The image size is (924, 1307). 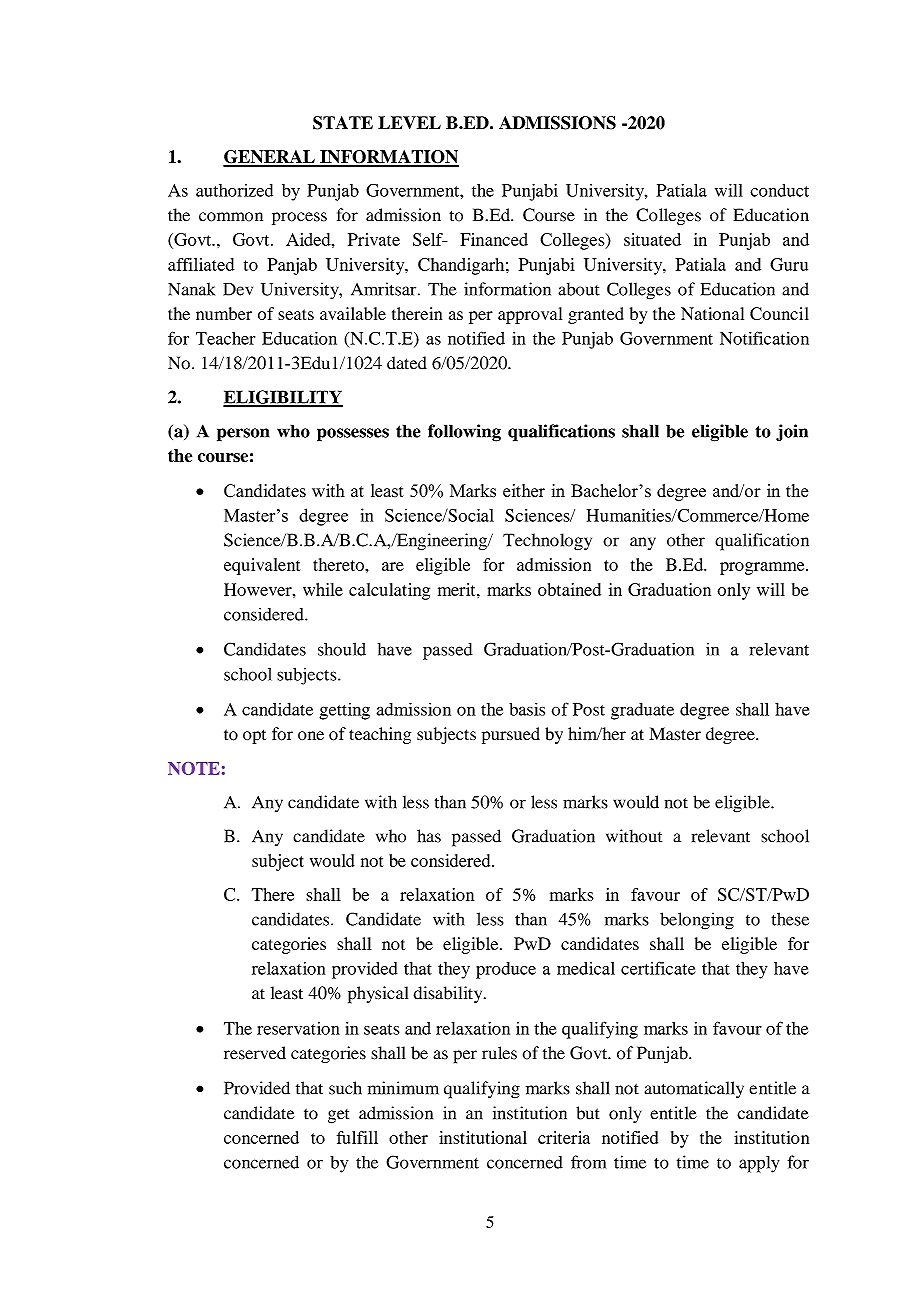 What do you see at coordinates (779, 190) in the screenshot?
I see `conduct` at bounding box center [779, 190].
